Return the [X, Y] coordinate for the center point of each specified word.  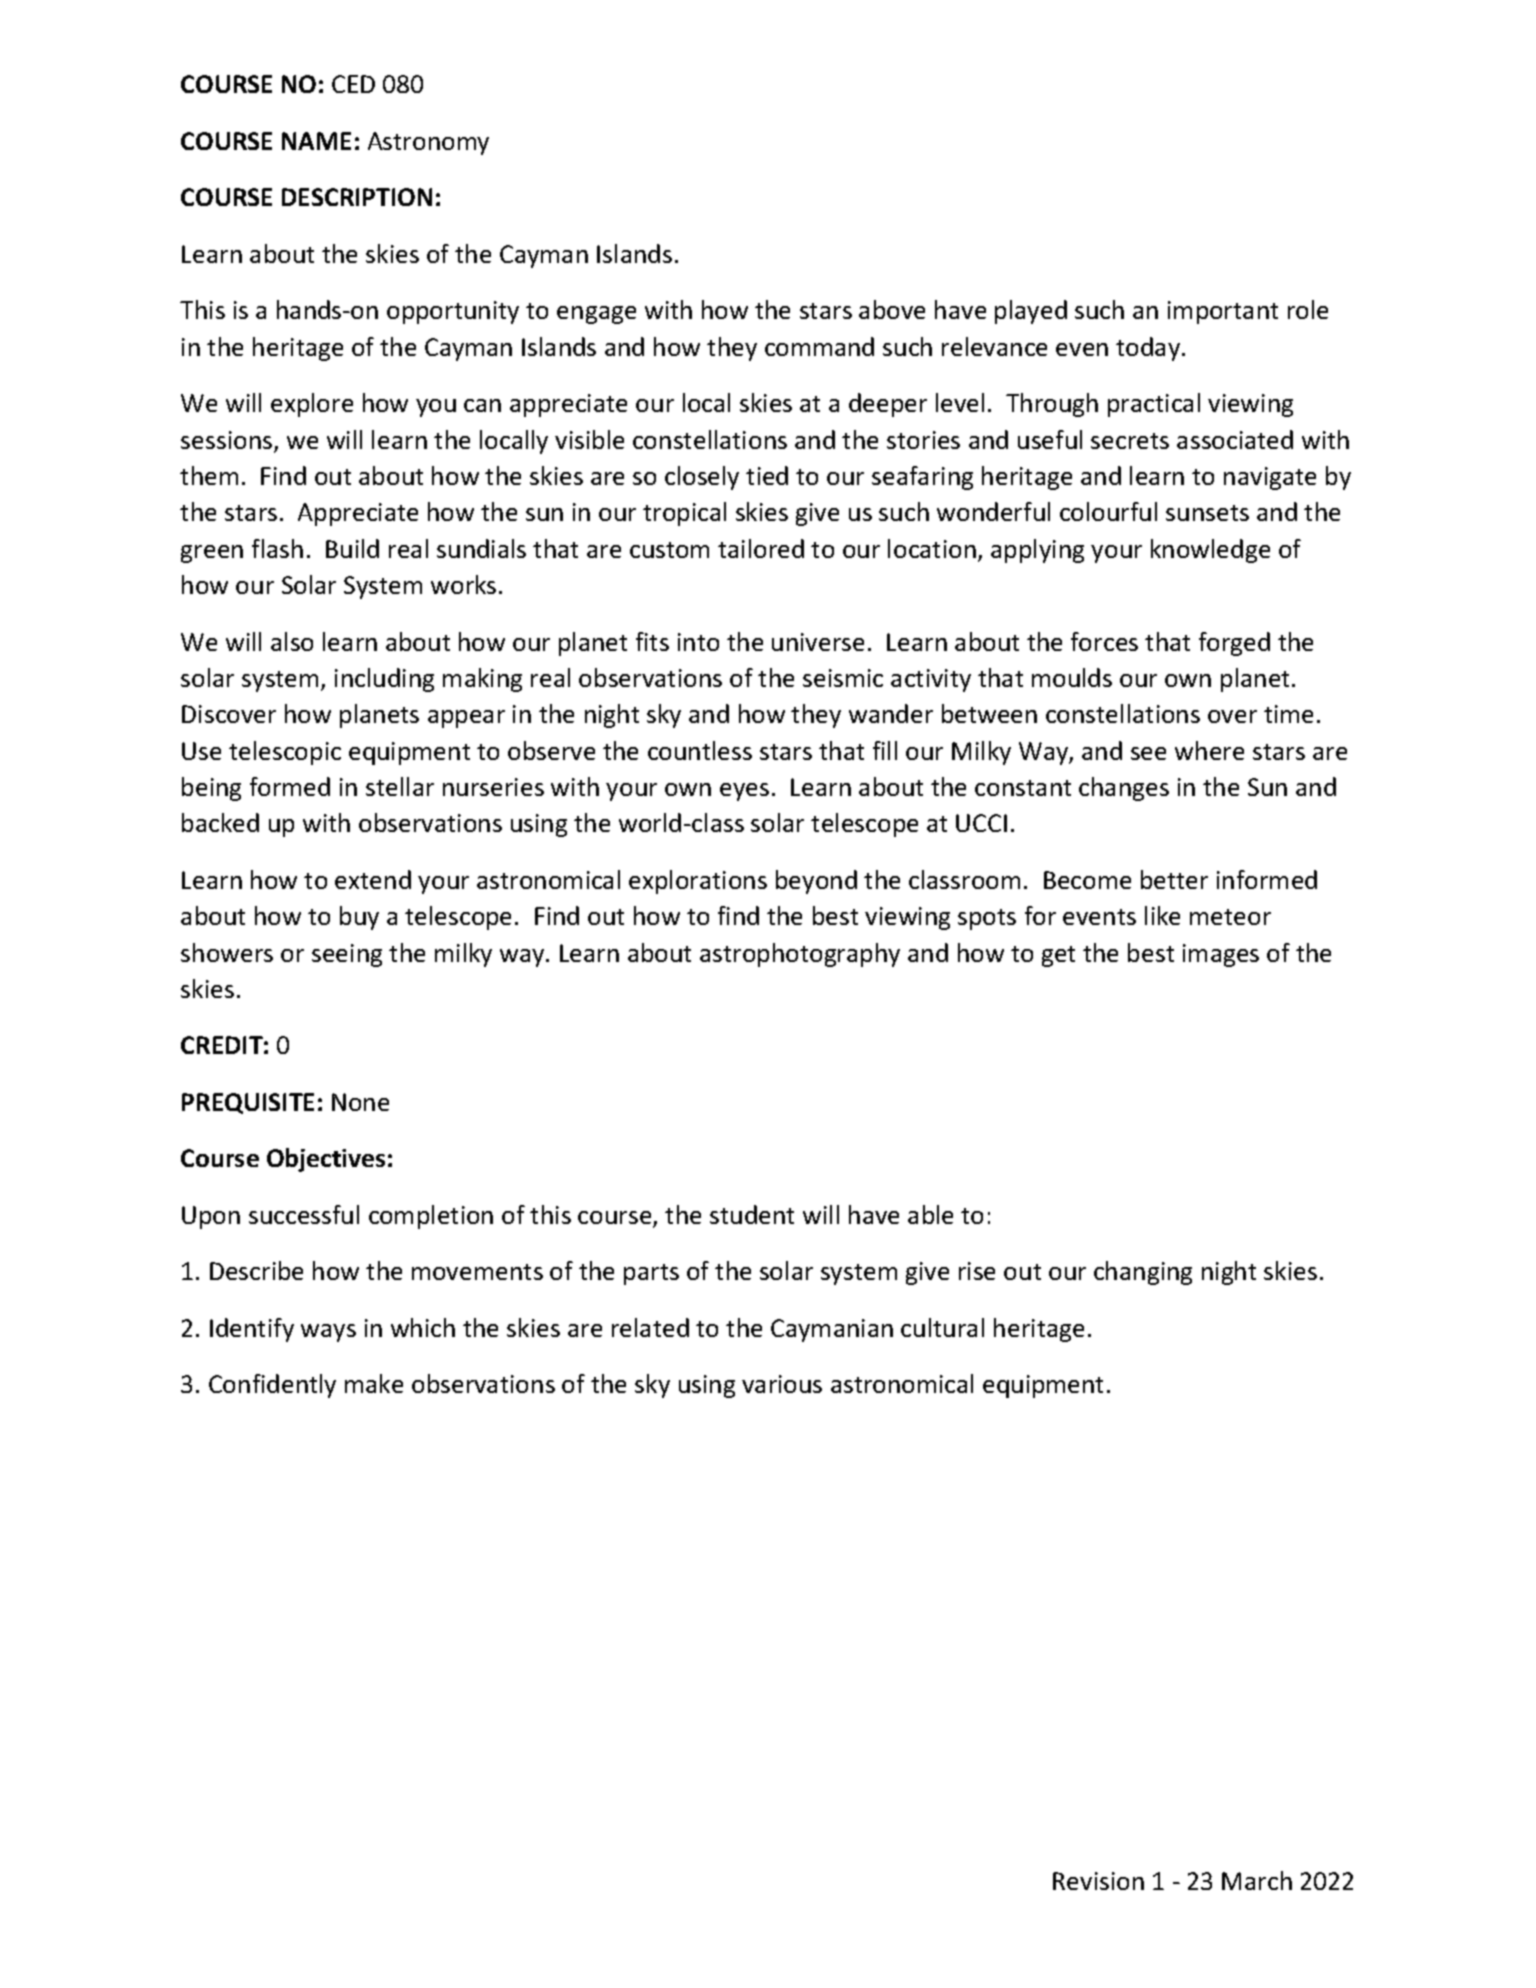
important [1223, 312]
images [1221, 955]
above [892, 309]
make [374, 1383]
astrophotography [800, 955]
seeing [347, 955]
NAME [316, 141]
